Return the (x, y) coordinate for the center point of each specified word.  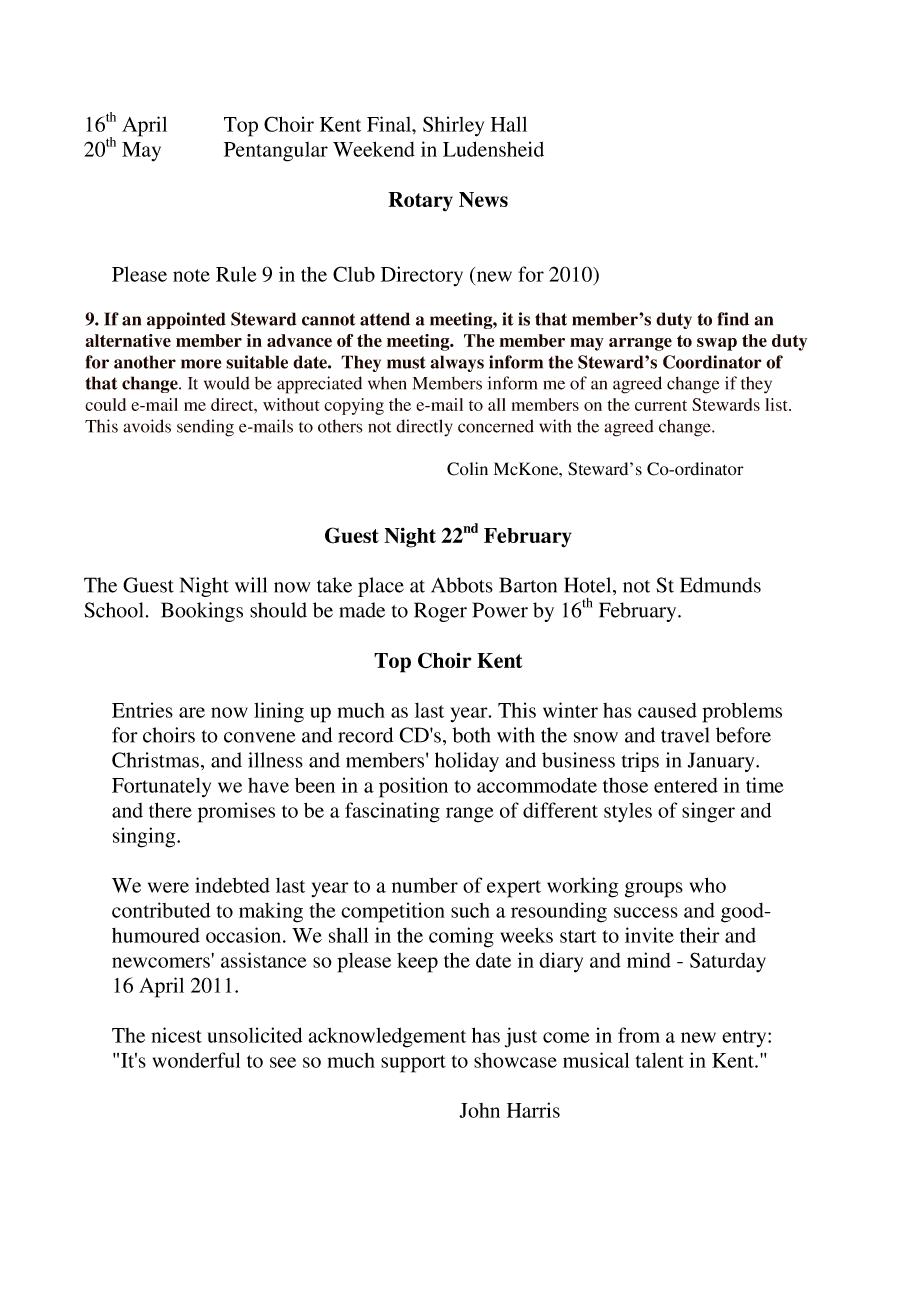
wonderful (196, 1060)
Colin (467, 469)
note (191, 275)
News (483, 199)
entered (686, 785)
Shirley (453, 126)
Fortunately (161, 788)
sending (205, 428)
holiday (467, 762)
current (661, 405)
